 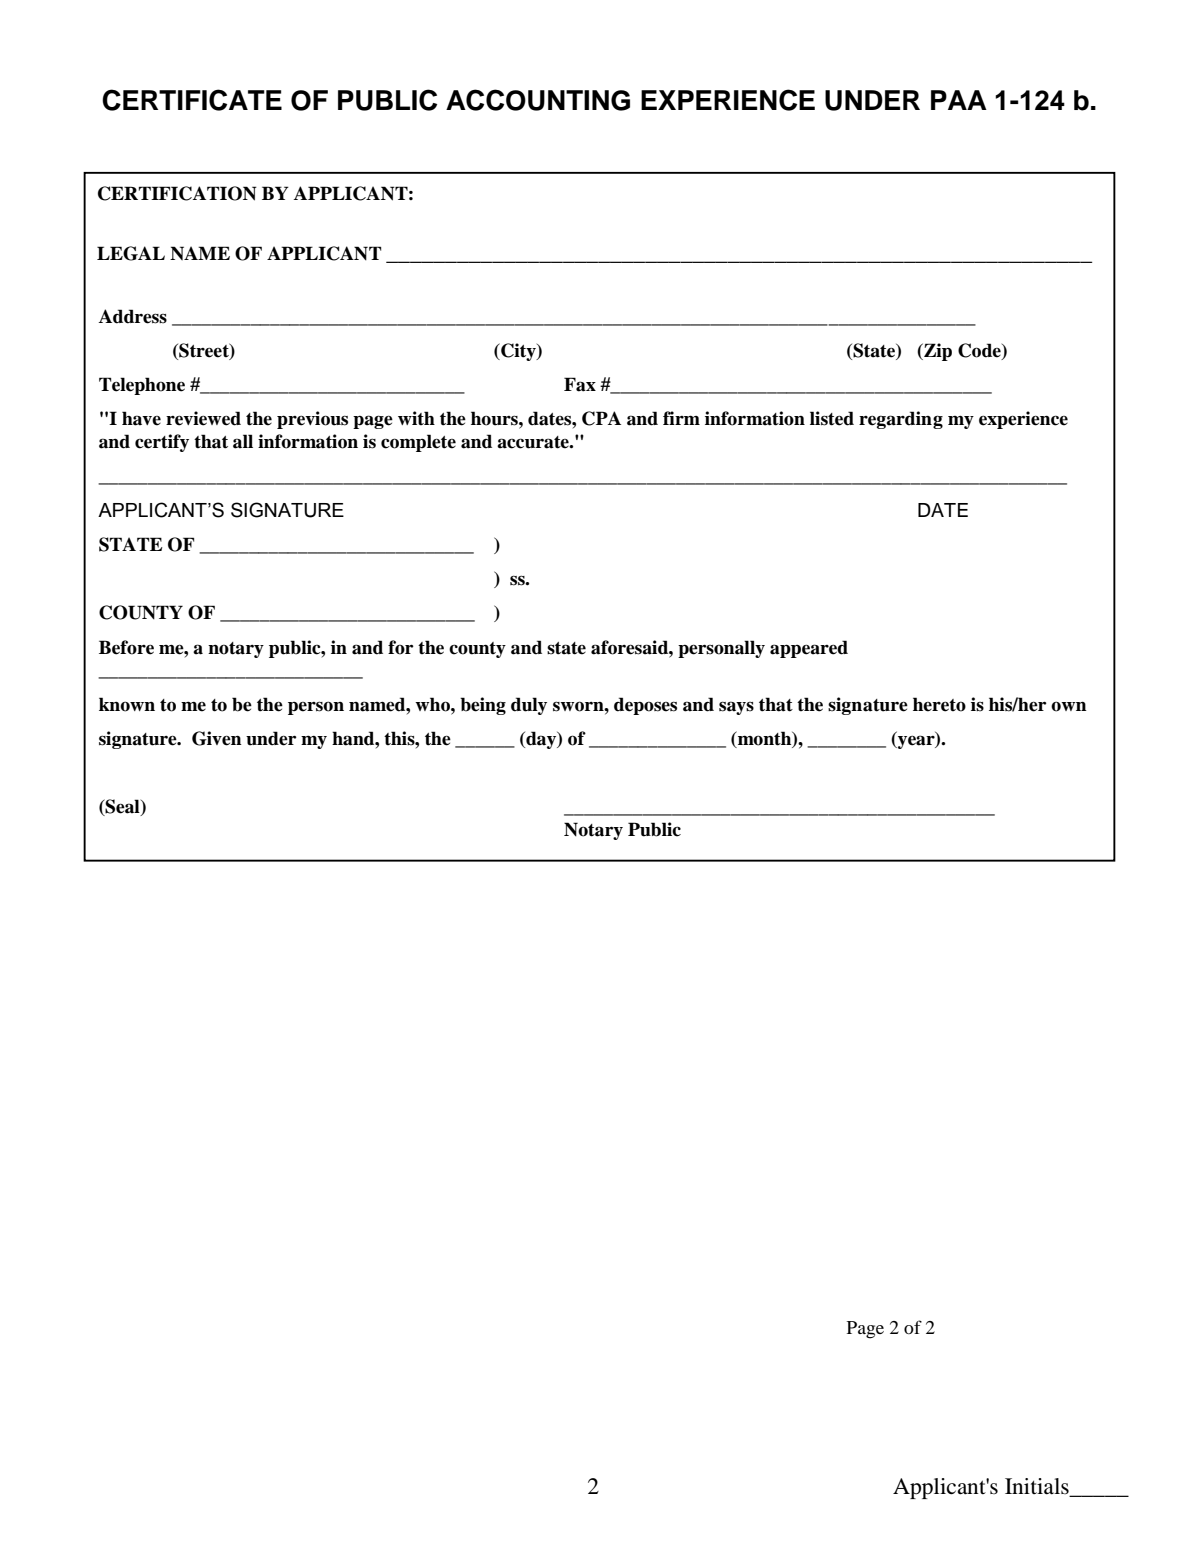 What do you see at coordinates (192, 100) in the document?
I see `CERTIFICATE` at bounding box center [192, 100].
